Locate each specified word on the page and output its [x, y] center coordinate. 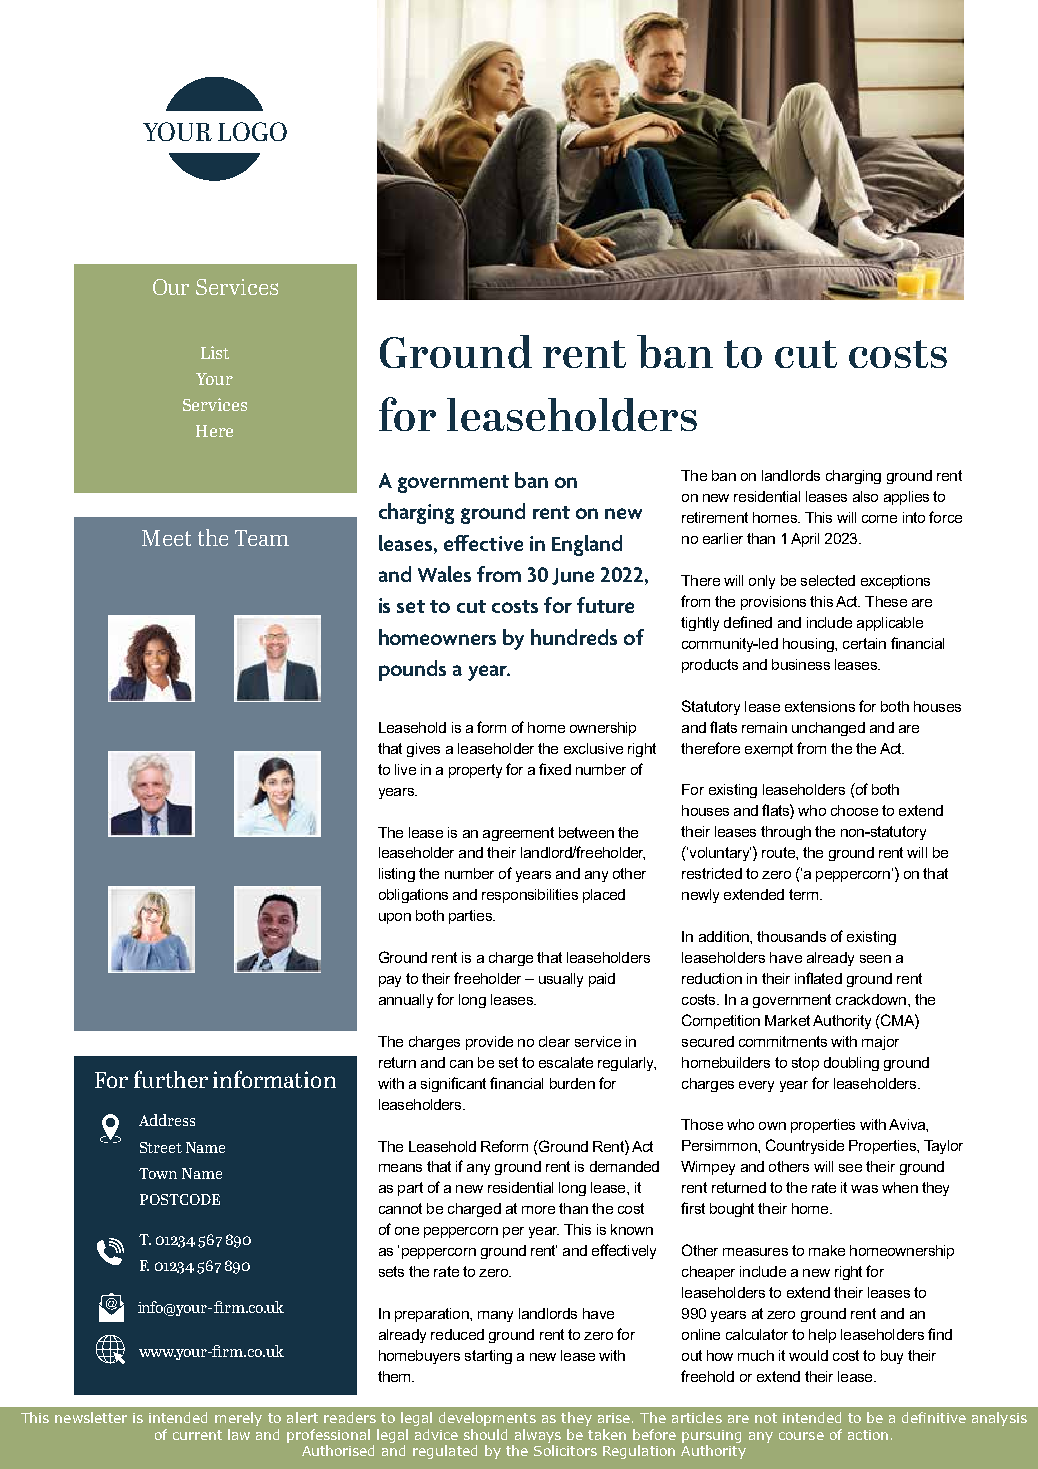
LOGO [252, 131]
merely [238, 1419]
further [171, 1079]
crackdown [872, 999]
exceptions [895, 582]
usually [561, 980]
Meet [166, 538]
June [573, 576]
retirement [715, 517]
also [865, 496]
